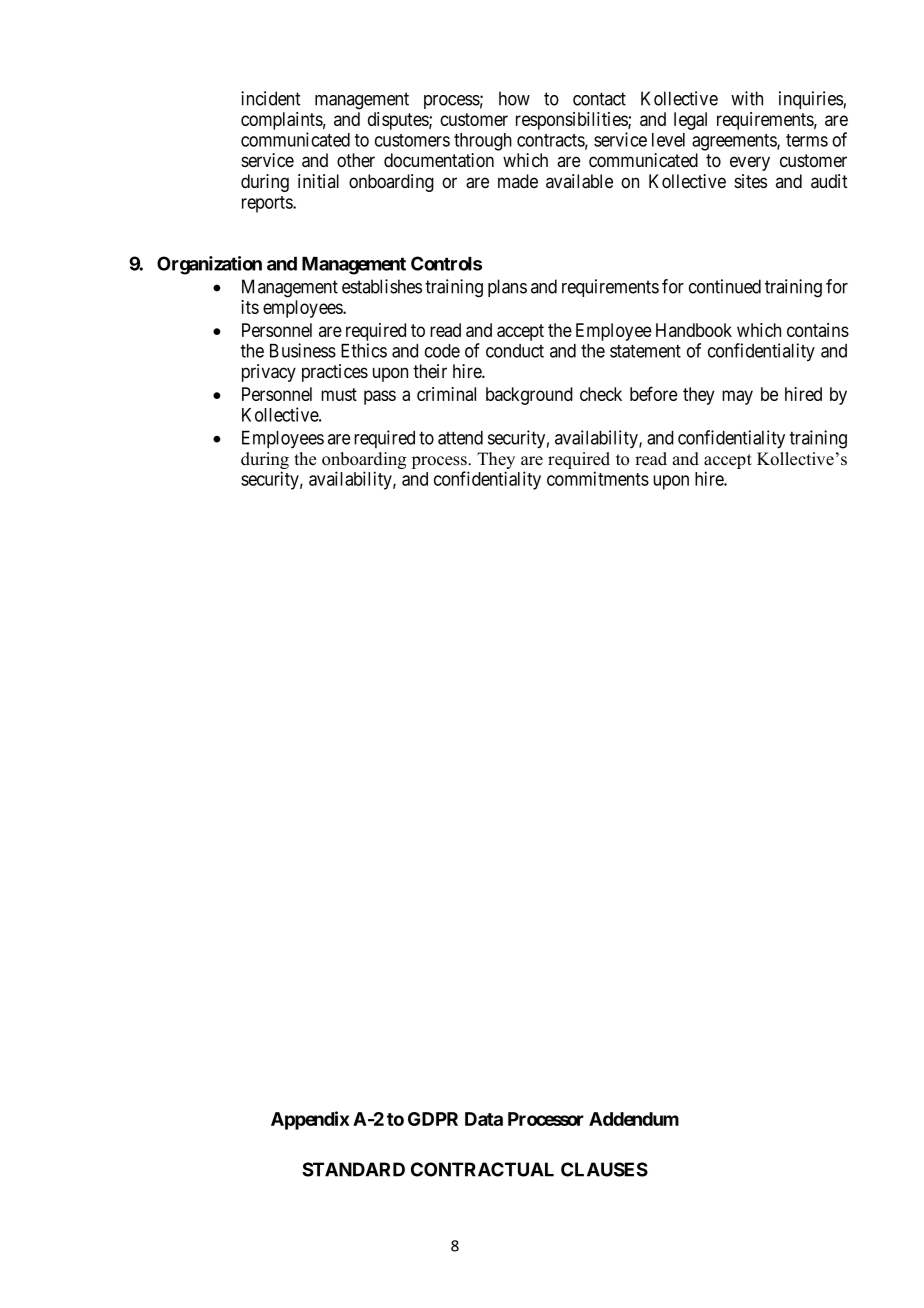  Describe the element at coordinates (598, 478) in the image. I see `commitments` at that location.
